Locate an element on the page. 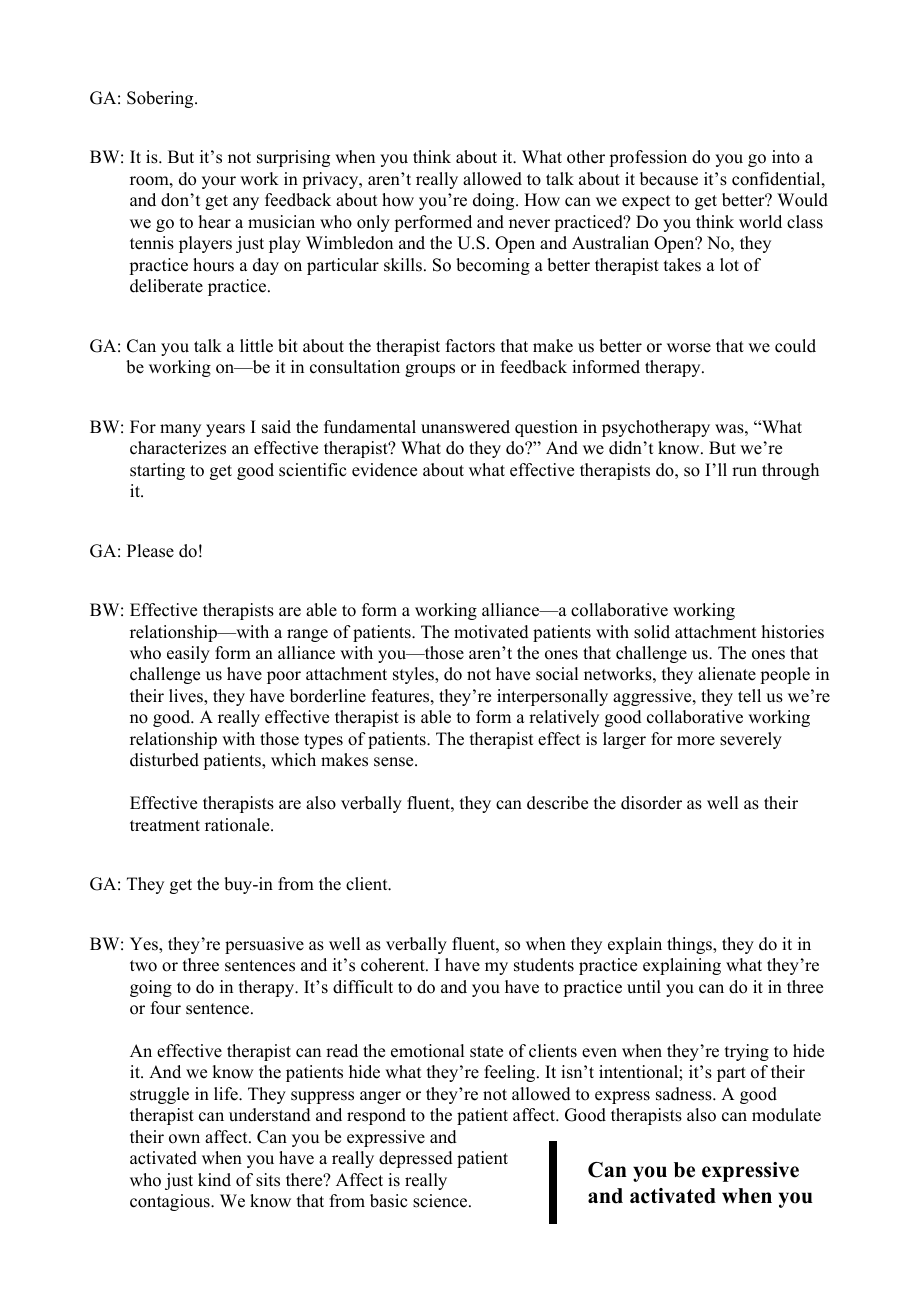  doing is located at coordinates (495, 201).
